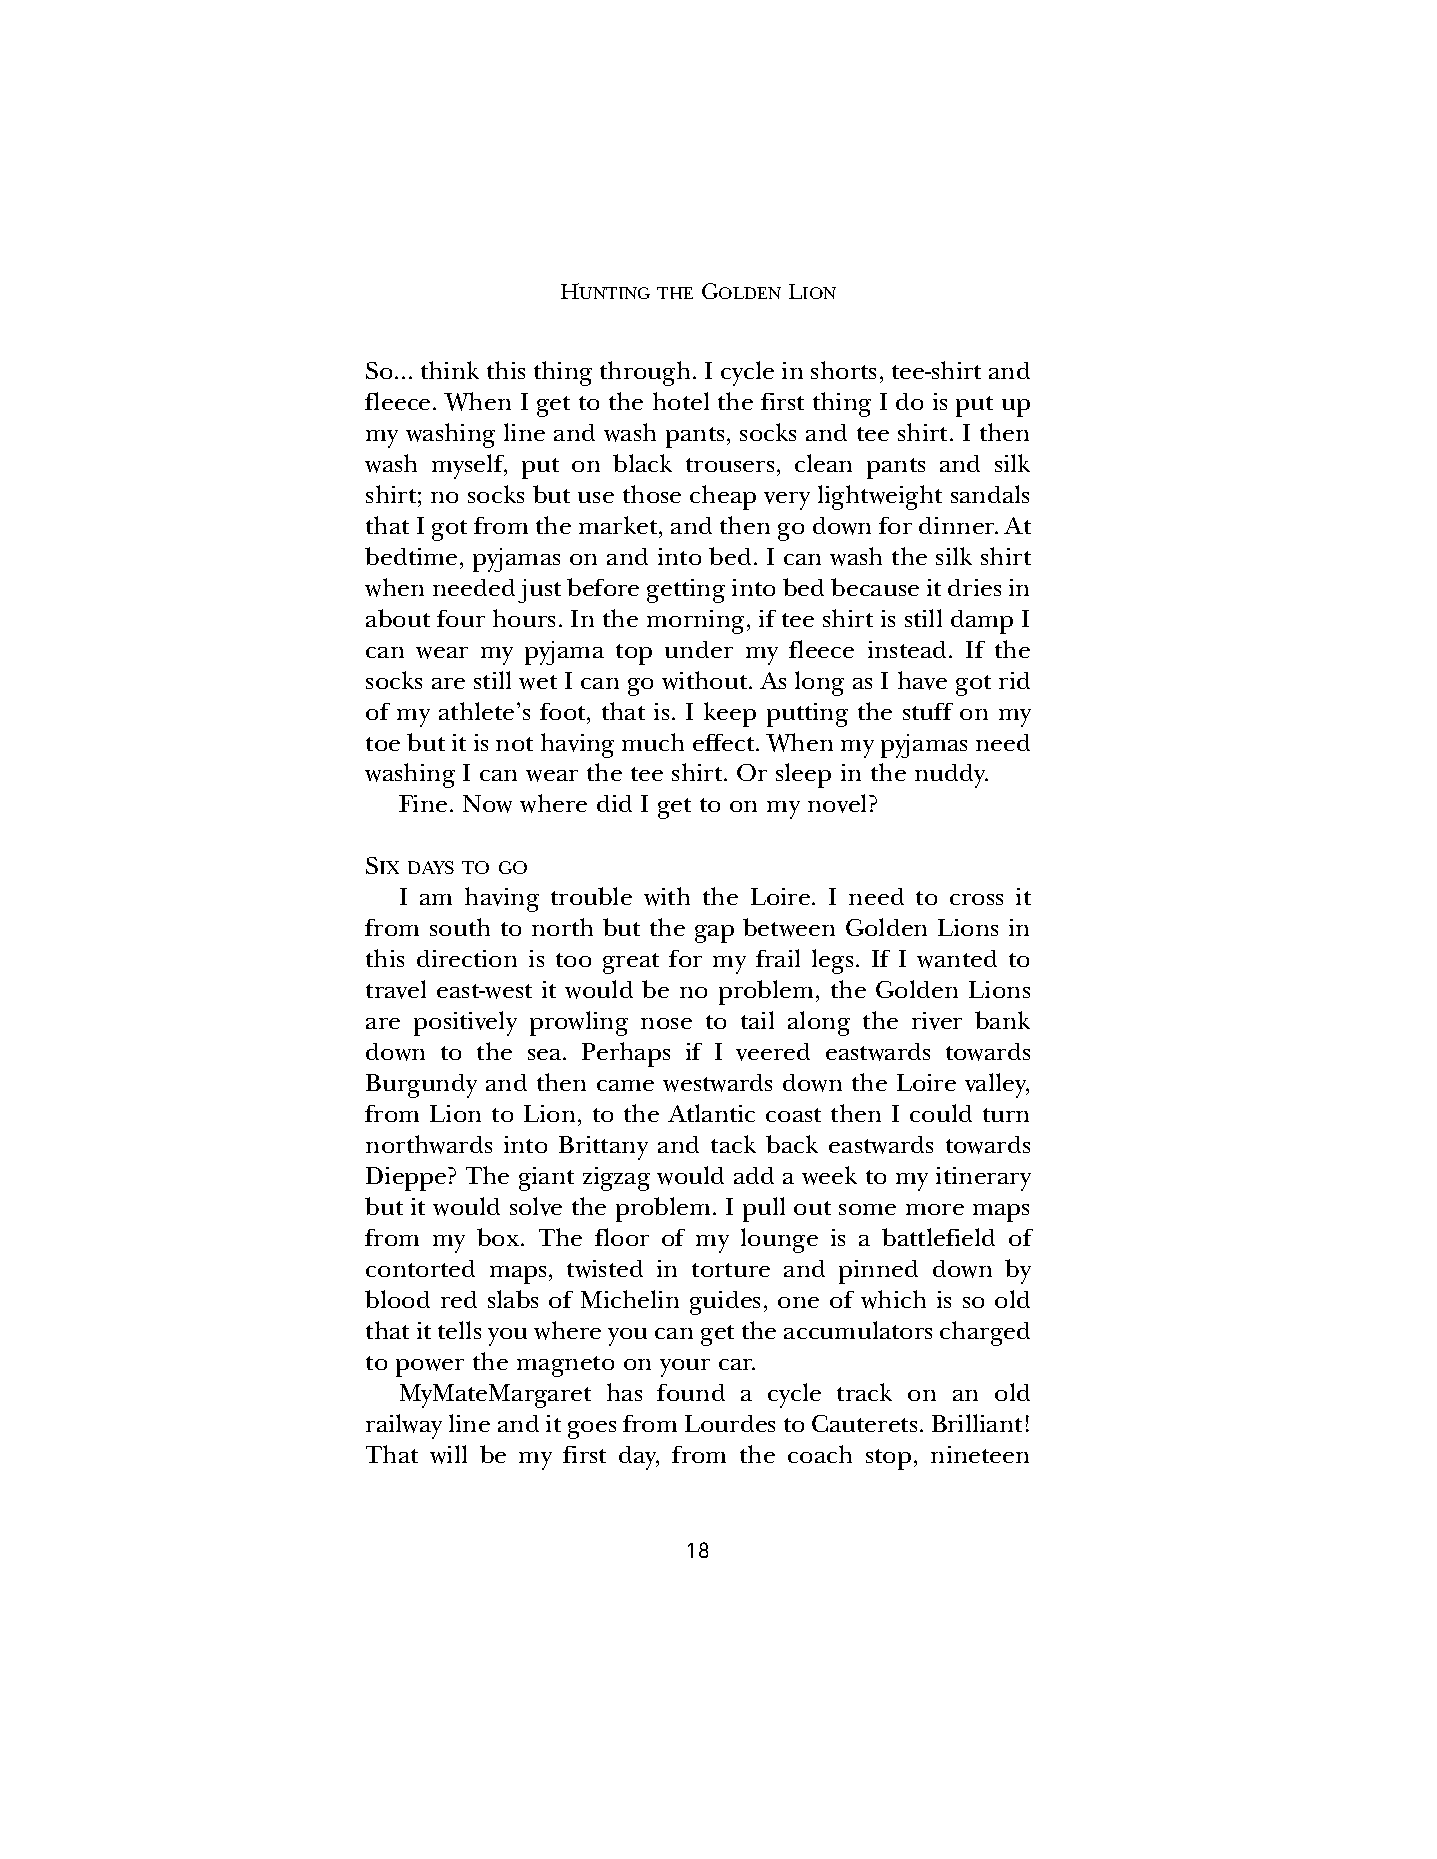  What do you see at coordinates (714, 934) in the page?
I see `gap` at bounding box center [714, 934].
